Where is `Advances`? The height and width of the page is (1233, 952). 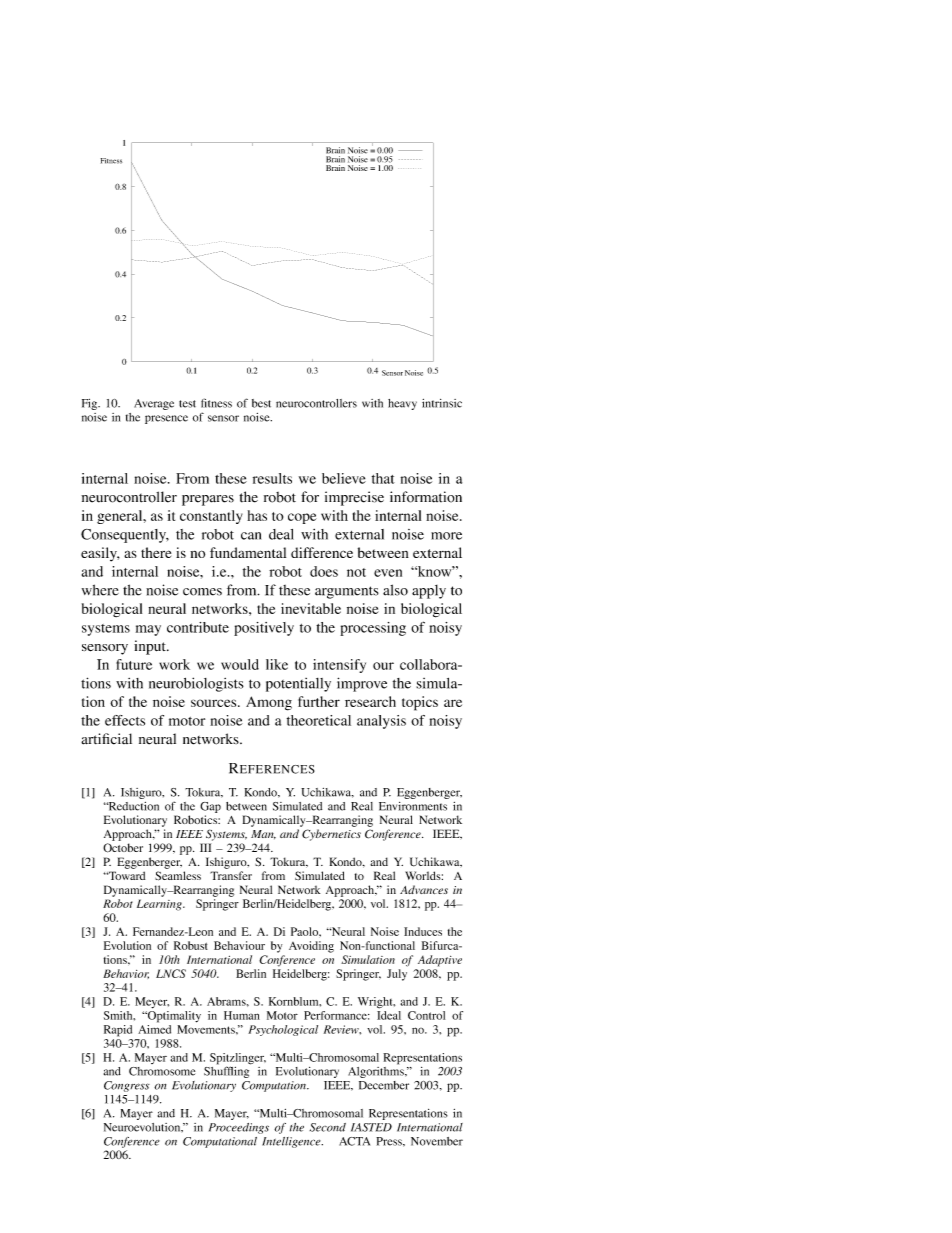
Advances is located at coordinates (424, 889).
